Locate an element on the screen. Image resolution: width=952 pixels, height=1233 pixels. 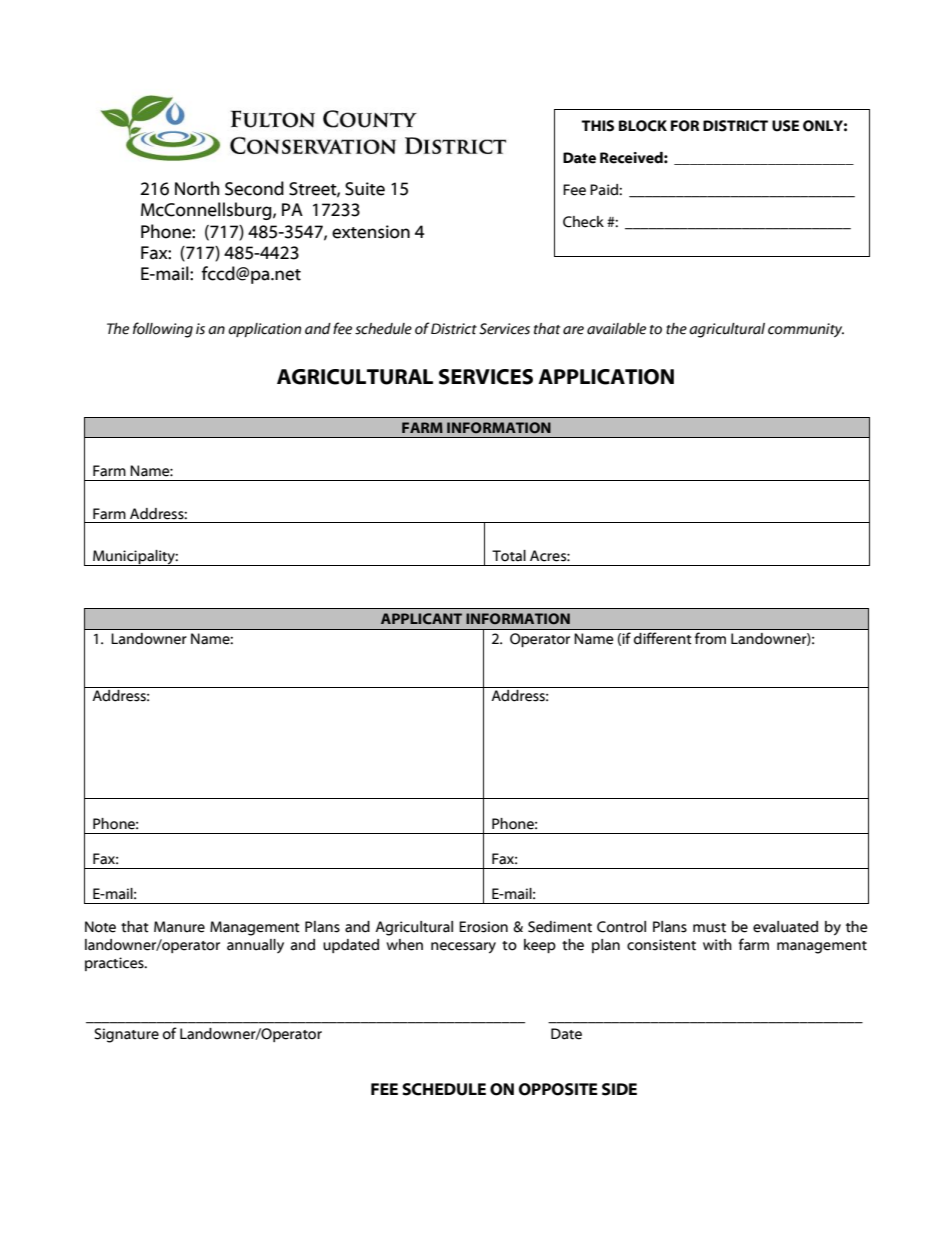
APPLICANT is located at coordinates (421, 619).
